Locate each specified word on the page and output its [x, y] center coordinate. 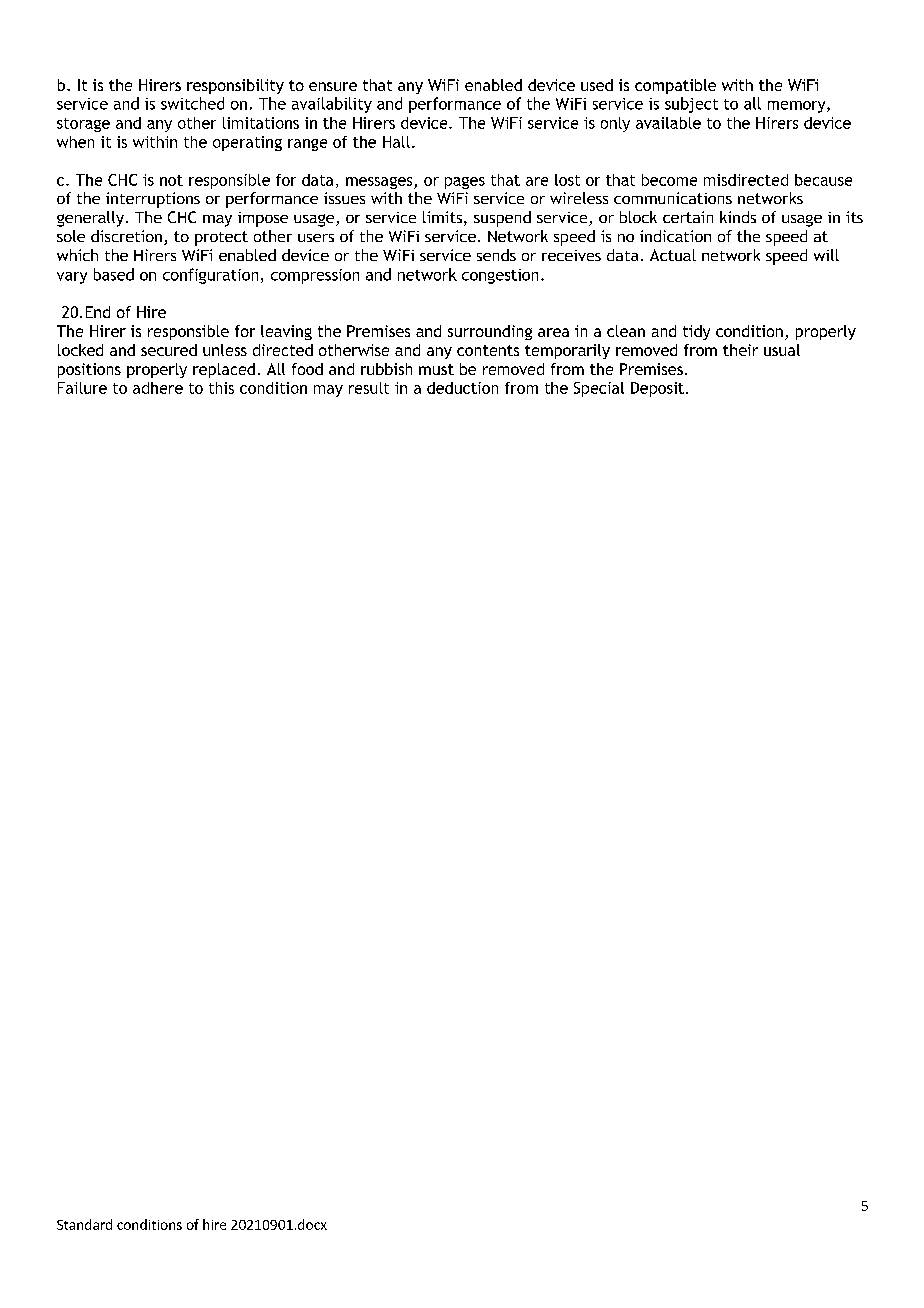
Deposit [657, 389]
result [369, 388]
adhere [158, 388]
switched [192, 103]
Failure [82, 388]
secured [169, 350]
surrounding [490, 332]
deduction [462, 388]
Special [599, 389]
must [436, 369]
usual [782, 350]
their [740, 350]
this [221, 388]
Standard [84, 1224]
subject [691, 105]
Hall [396, 142]
